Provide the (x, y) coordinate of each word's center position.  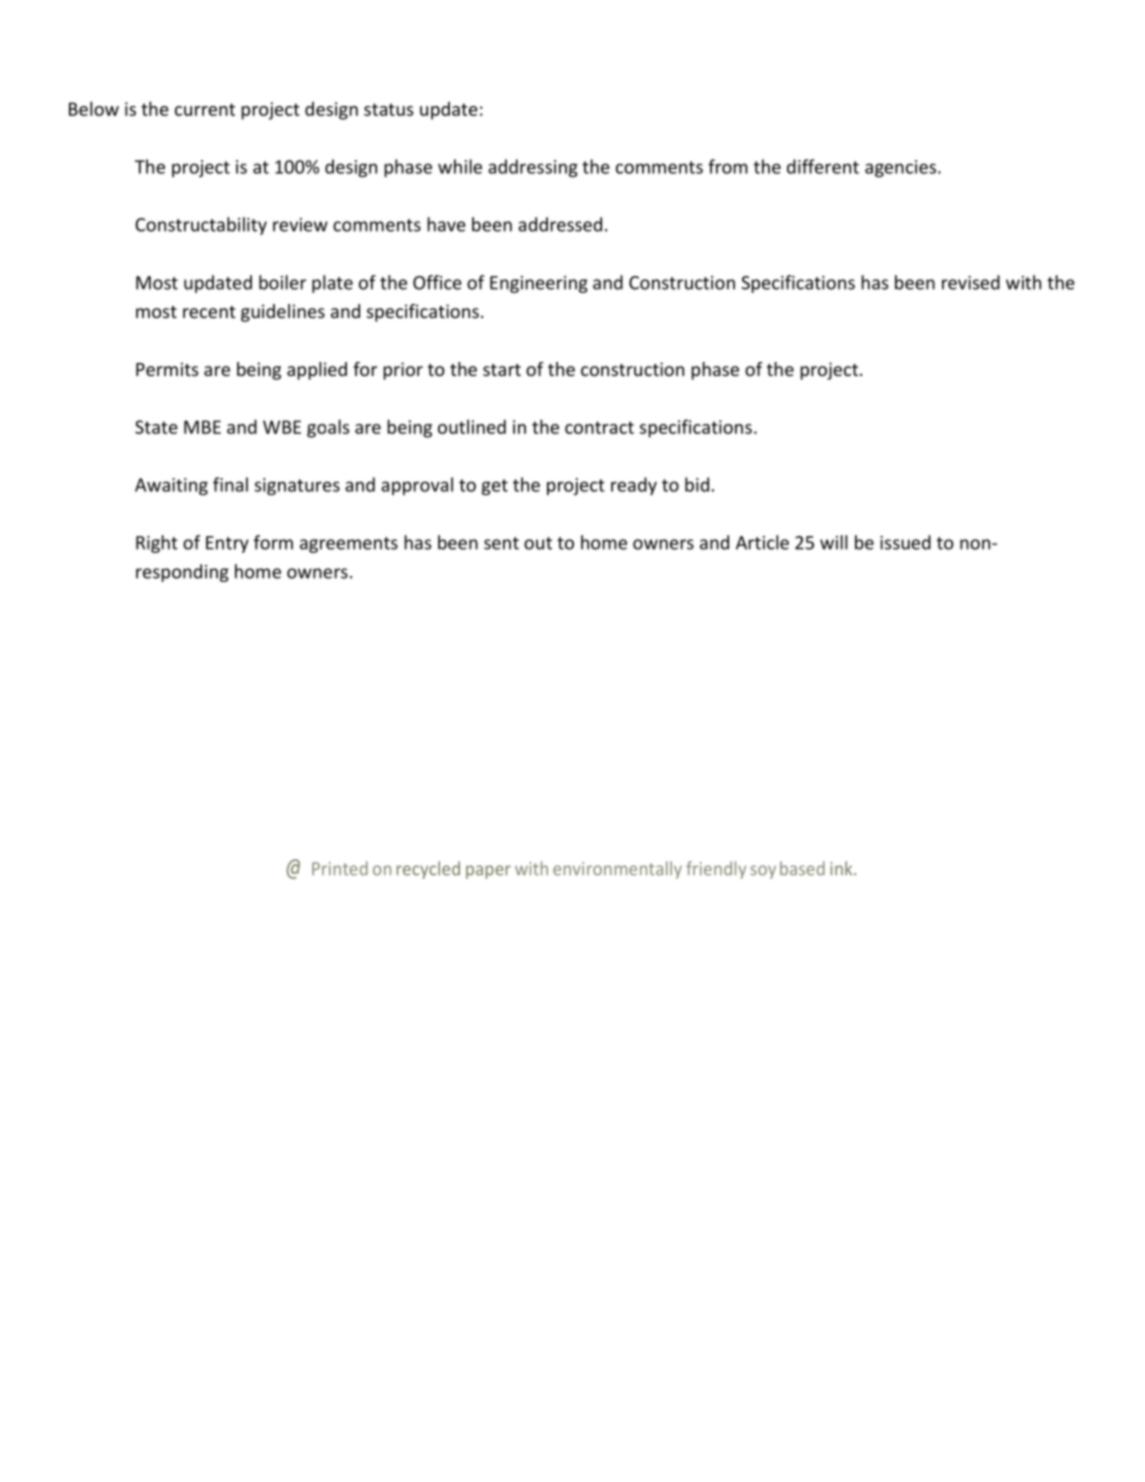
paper (488, 872)
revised (971, 282)
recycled (428, 870)
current (205, 109)
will (834, 542)
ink (842, 868)
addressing (533, 168)
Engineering (539, 284)
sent (501, 543)
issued (905, 542)
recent (209, 312)
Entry (227, 544)
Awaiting (171, 486)
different (823, 166)
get (495, 487)
